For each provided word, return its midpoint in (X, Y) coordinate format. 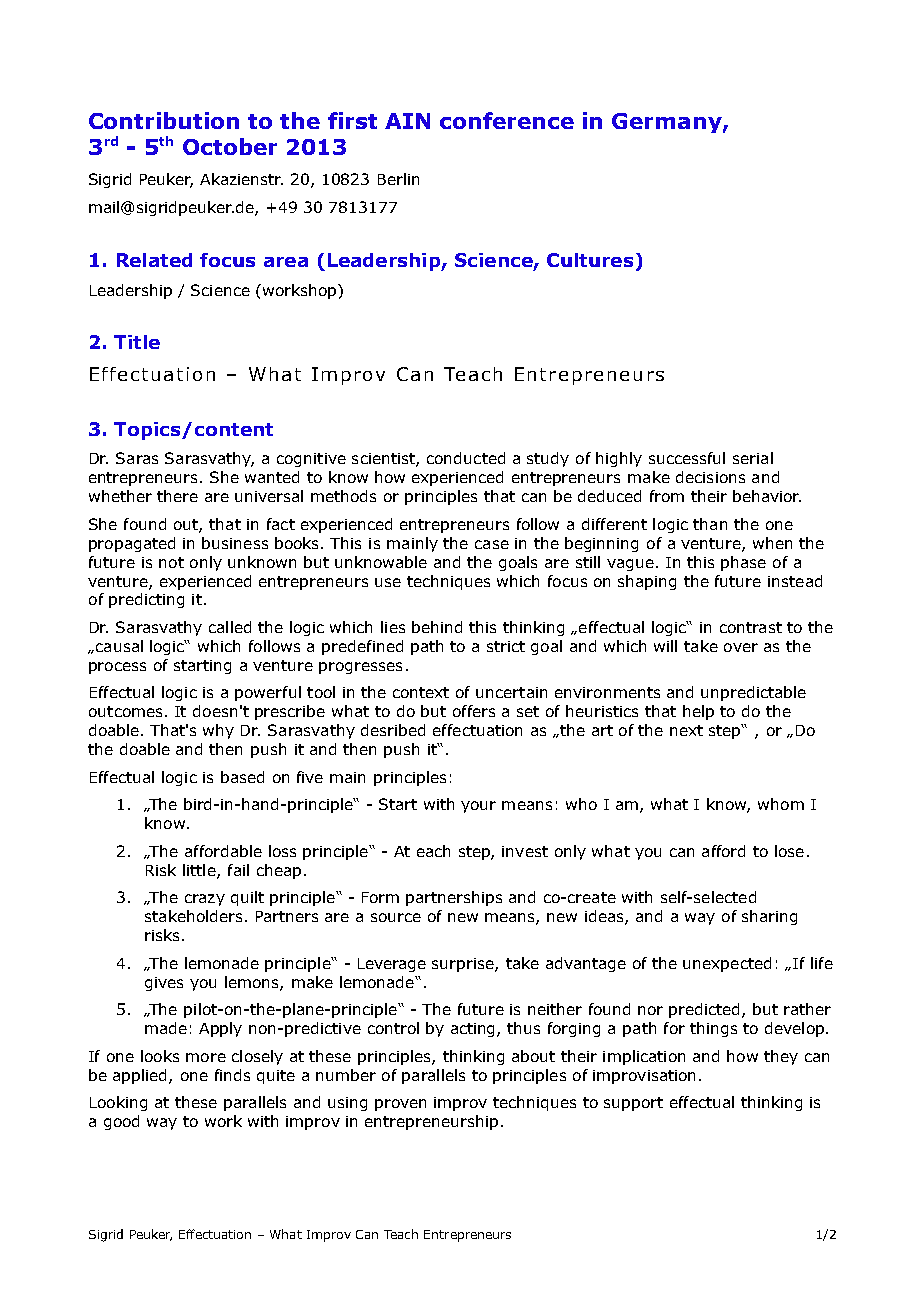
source (396, 917)
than (710, 524)
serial (753, 458)
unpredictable (753, 693)
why (218, 731)
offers (474, 711)
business (235, 543)
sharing (769, 917)
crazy (205, 900)
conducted (466, 458)
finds (232, 1075)
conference (507, 120)
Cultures (590, 260)
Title (137, 342)
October (230, 146)
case (492, 544)
